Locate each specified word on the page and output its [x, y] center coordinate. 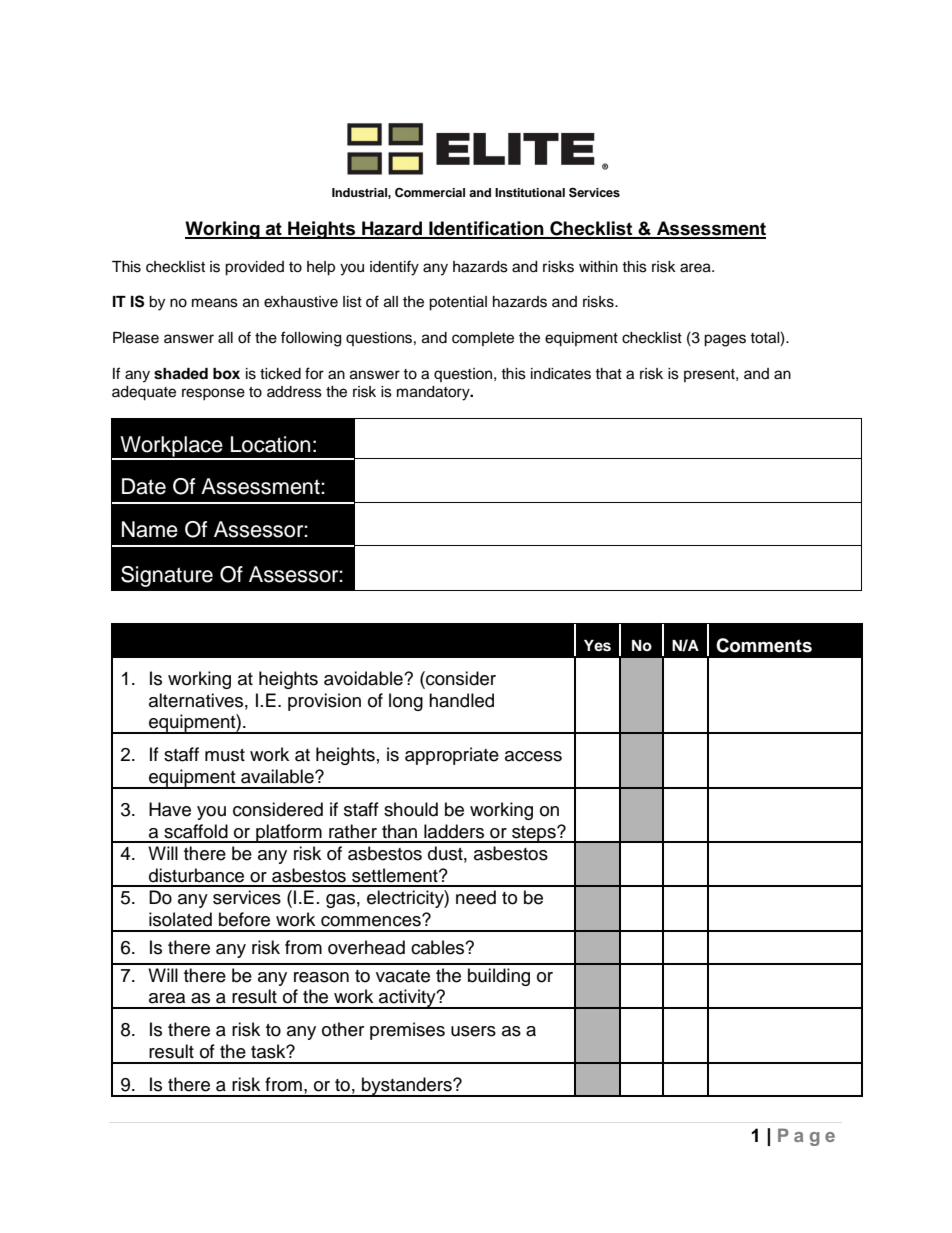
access [533, 756]
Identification [486, 229]
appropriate [452, 756]
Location [270, 444]
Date [144, 486]
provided [254, 268]
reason [321, 977]
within [598, 266]
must [225, 755]
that [608, 373]
